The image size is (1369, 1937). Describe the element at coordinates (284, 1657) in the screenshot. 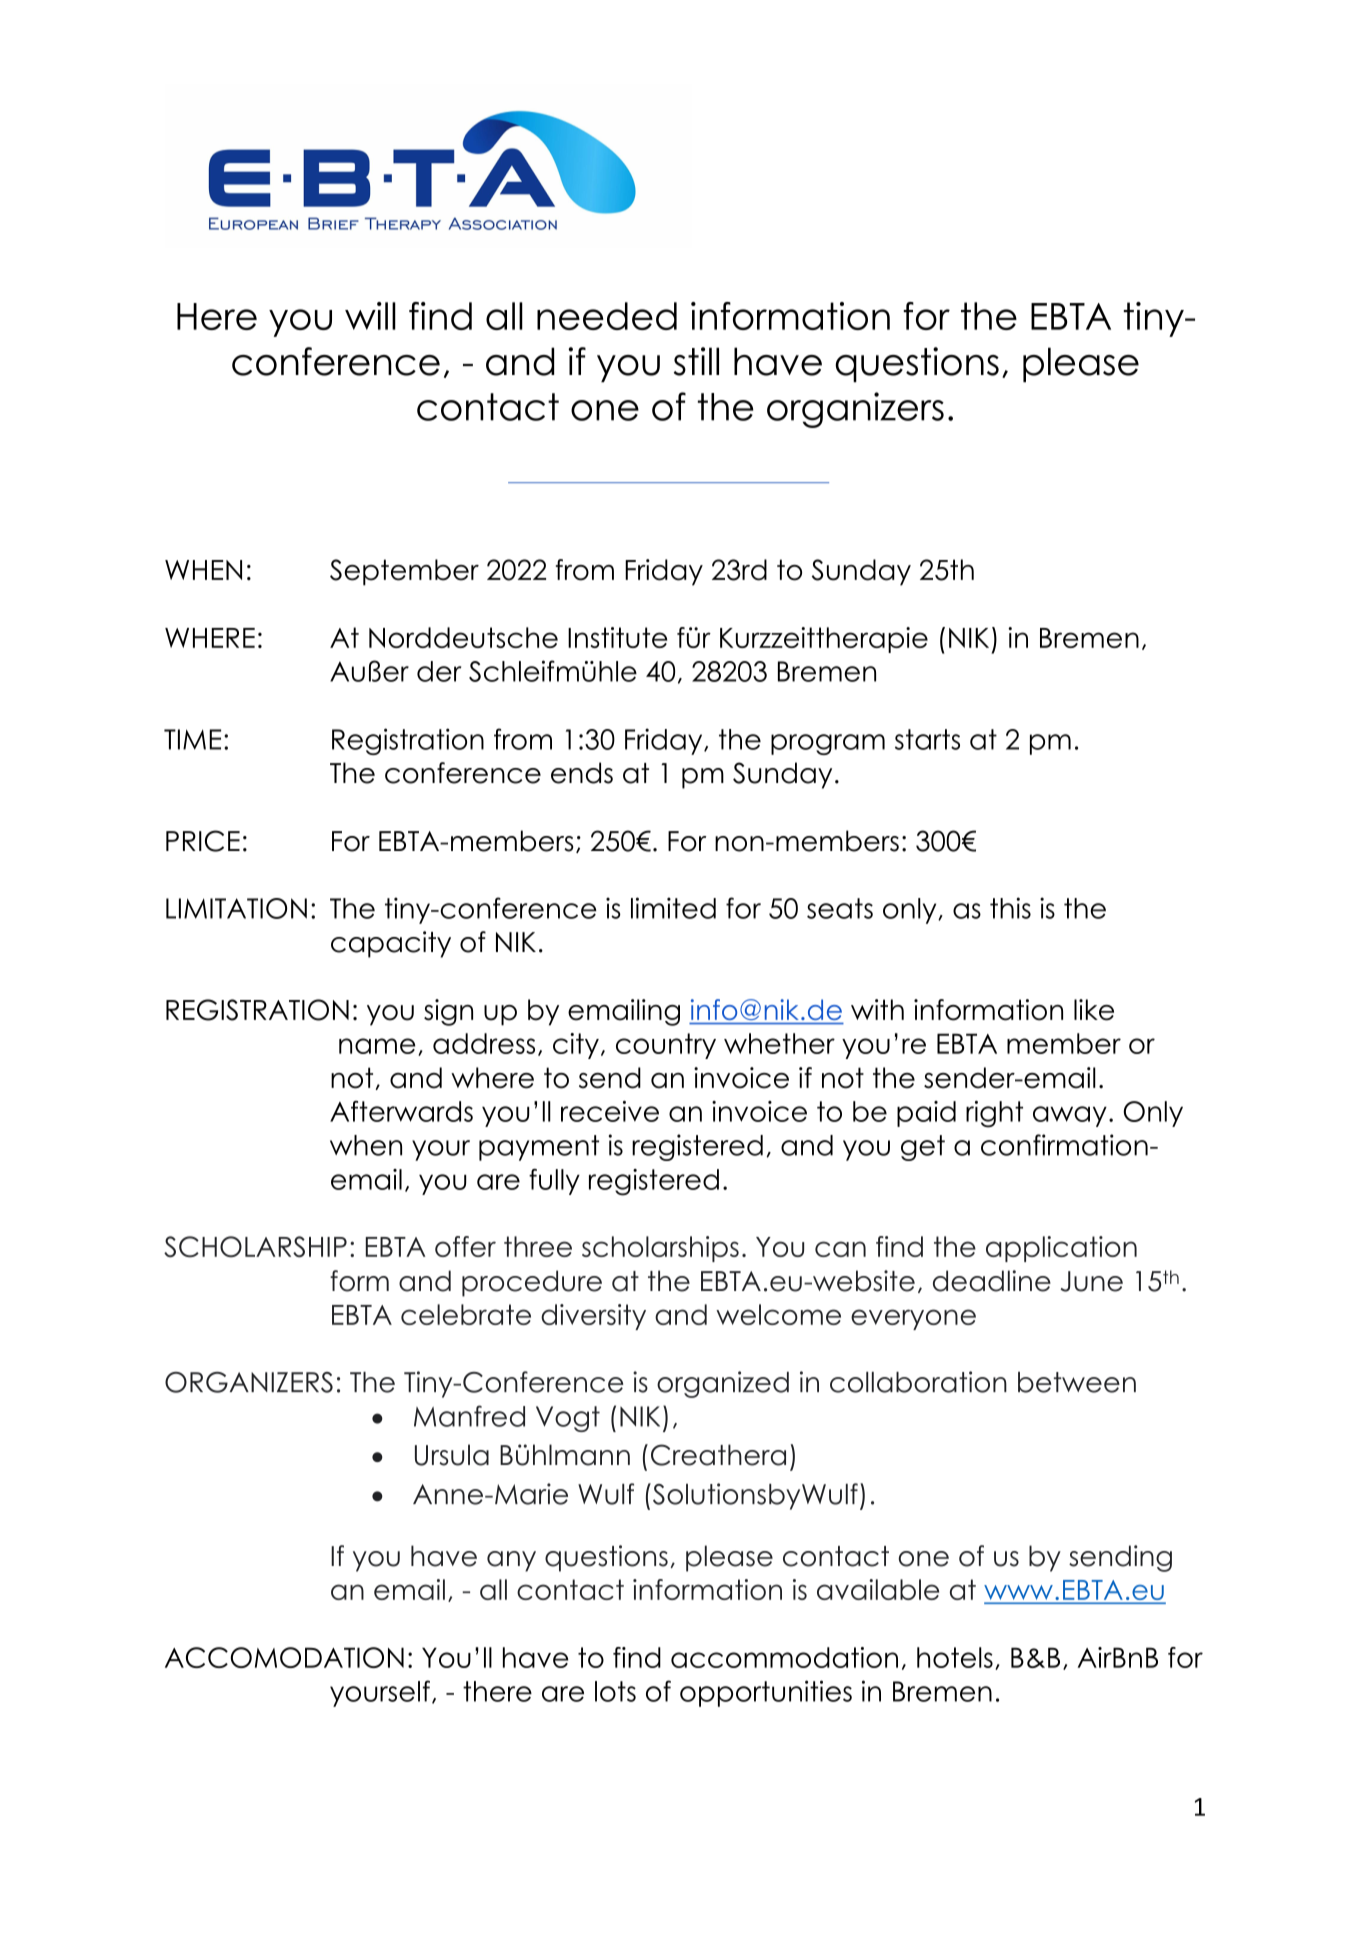

I see `ACCOMODATION` at that location.
